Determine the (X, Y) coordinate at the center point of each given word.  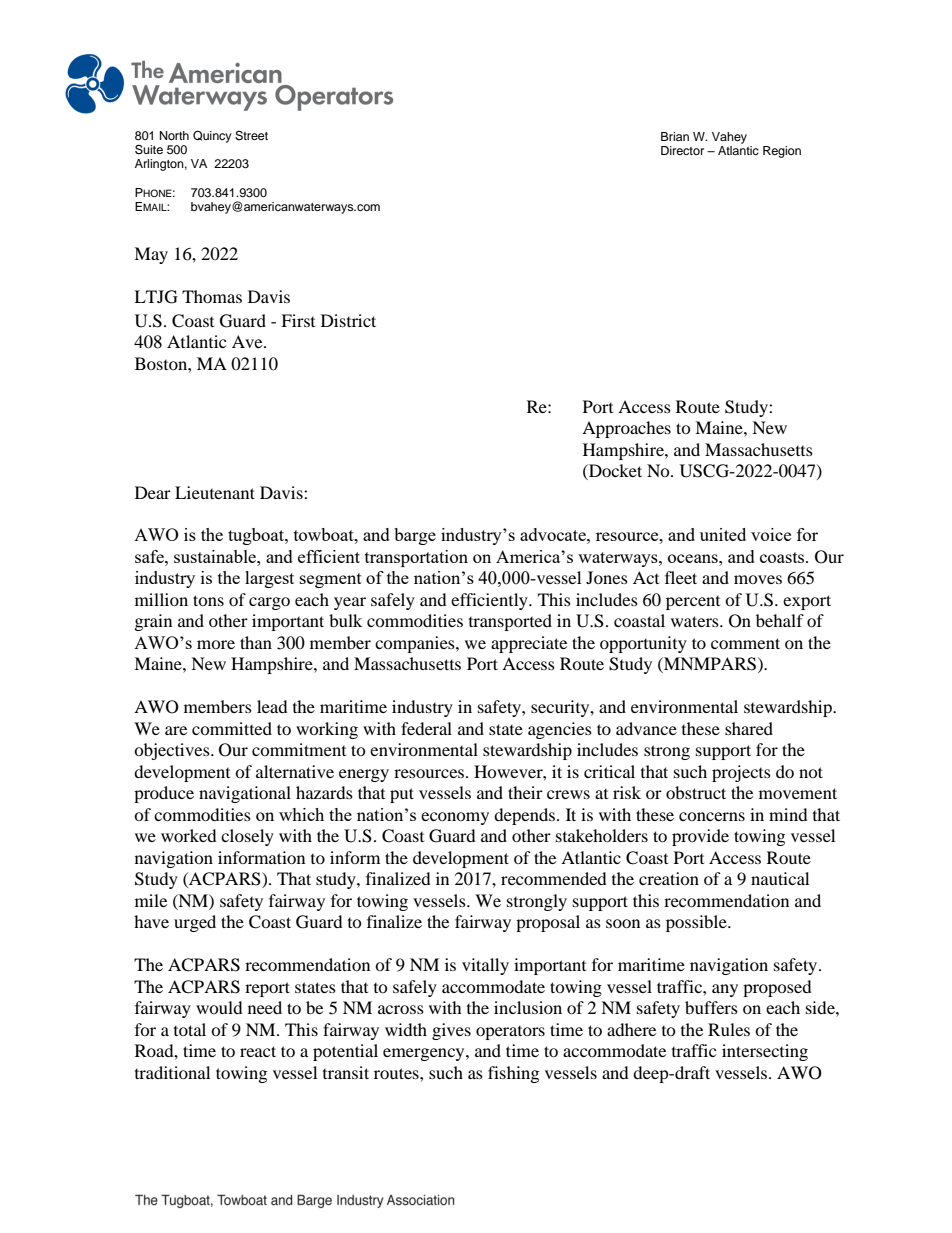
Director (682, 150)
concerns (712, 816)
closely (247, 837)
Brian (675, 136)
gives (451, 1031)
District (348, 320)
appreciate (529, 644)
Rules (729, 1029)
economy (455, 818)
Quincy (212, 136)
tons (208, 600)
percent (693, 603)
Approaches (626, 429)
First (298, 320)
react (258, 1051)
